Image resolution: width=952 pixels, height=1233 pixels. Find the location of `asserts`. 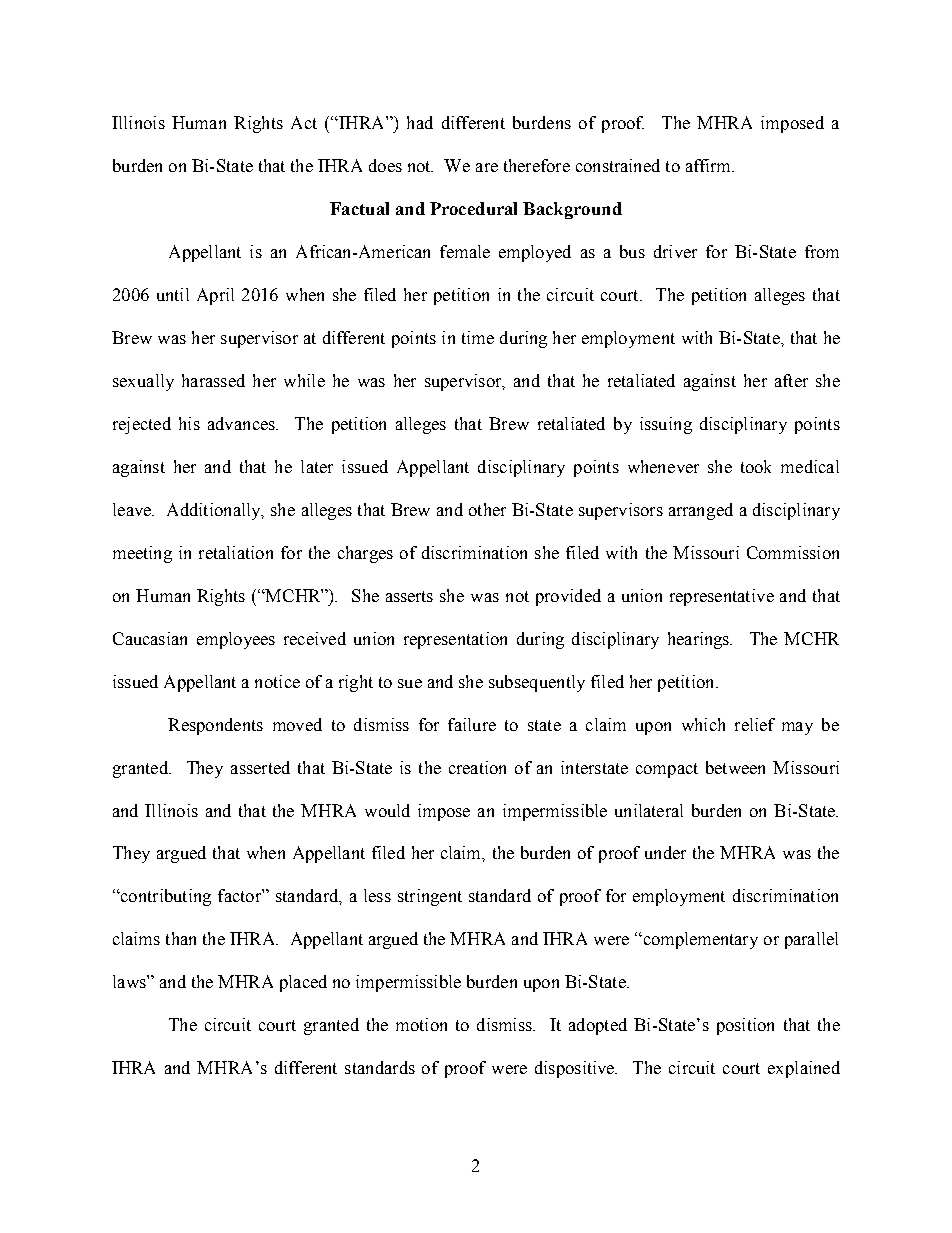

asserts is located at coordinates (409, 596).
